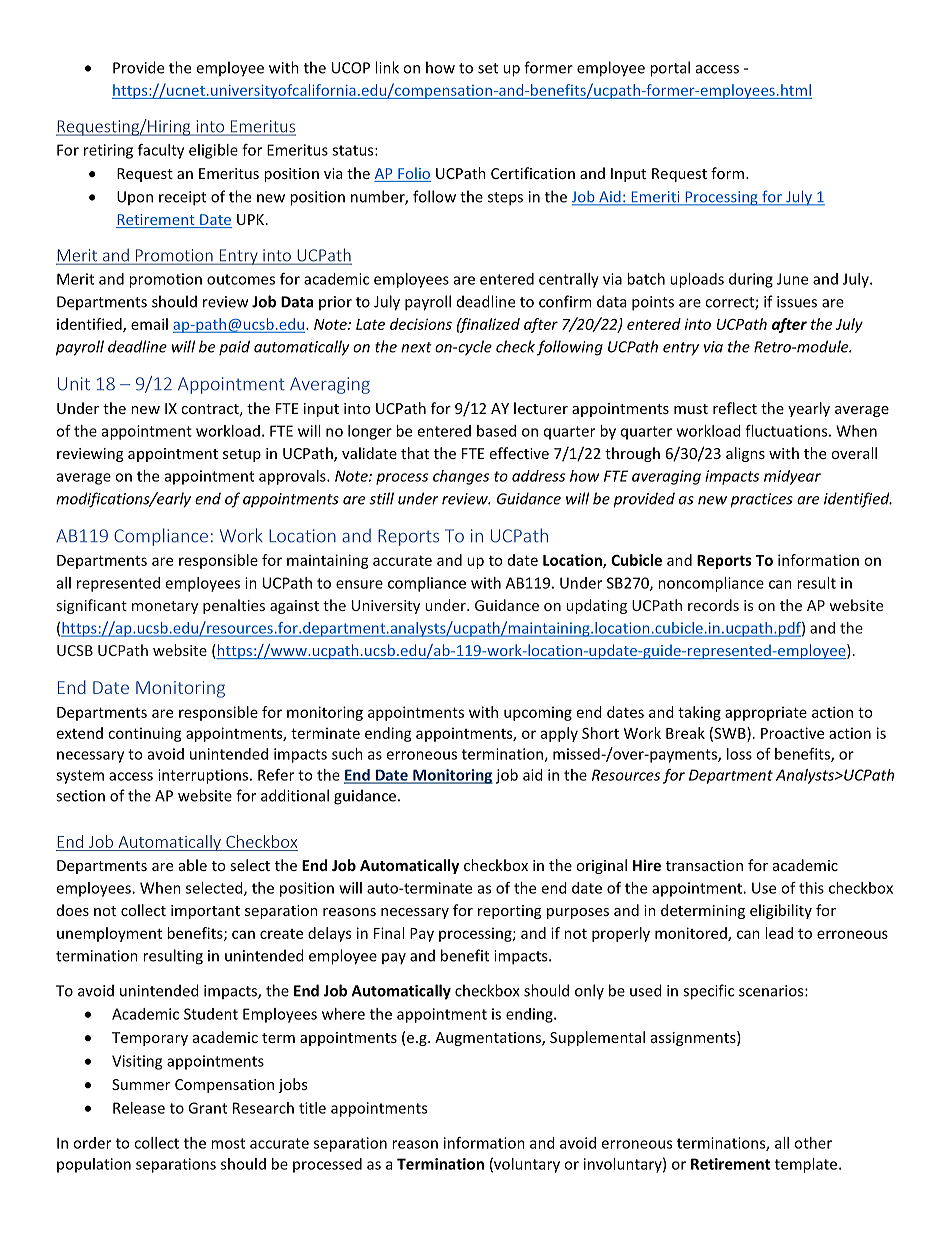 Image resolution: width=952 pixels, height=1233 pixels. I want to click on link, so click(387, 67).
